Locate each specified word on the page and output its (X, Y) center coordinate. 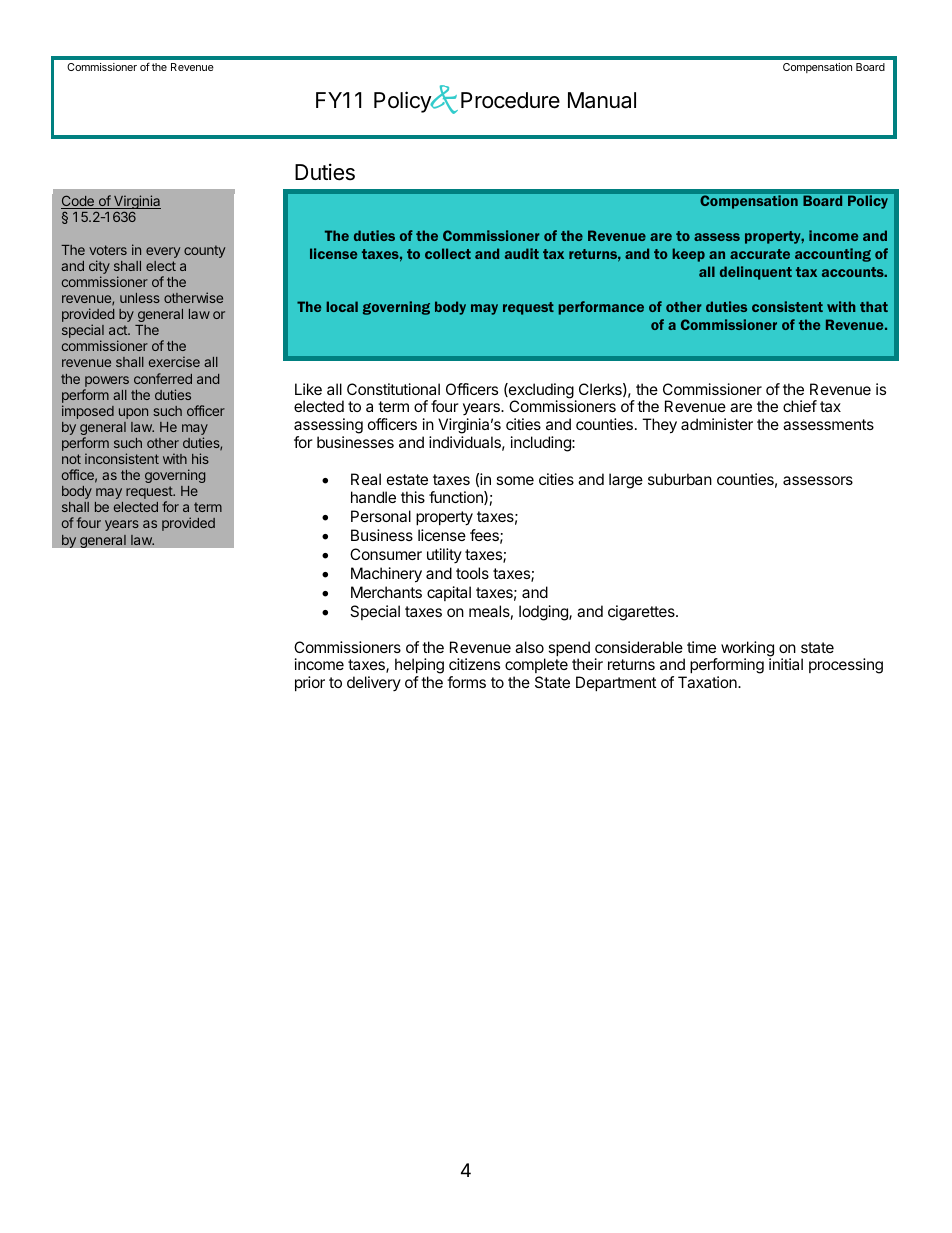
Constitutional (393, 389)
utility (444, 555)
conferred (163, 378)
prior (310, 683)
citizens (474, 664)
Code (78, 202)
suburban (680, 479)
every (163, 252)
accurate (760, 254)
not (71, 459)
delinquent (756, 273)
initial (786, 664)
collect (448, 253)
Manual (602, 100)
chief (800, 406)
